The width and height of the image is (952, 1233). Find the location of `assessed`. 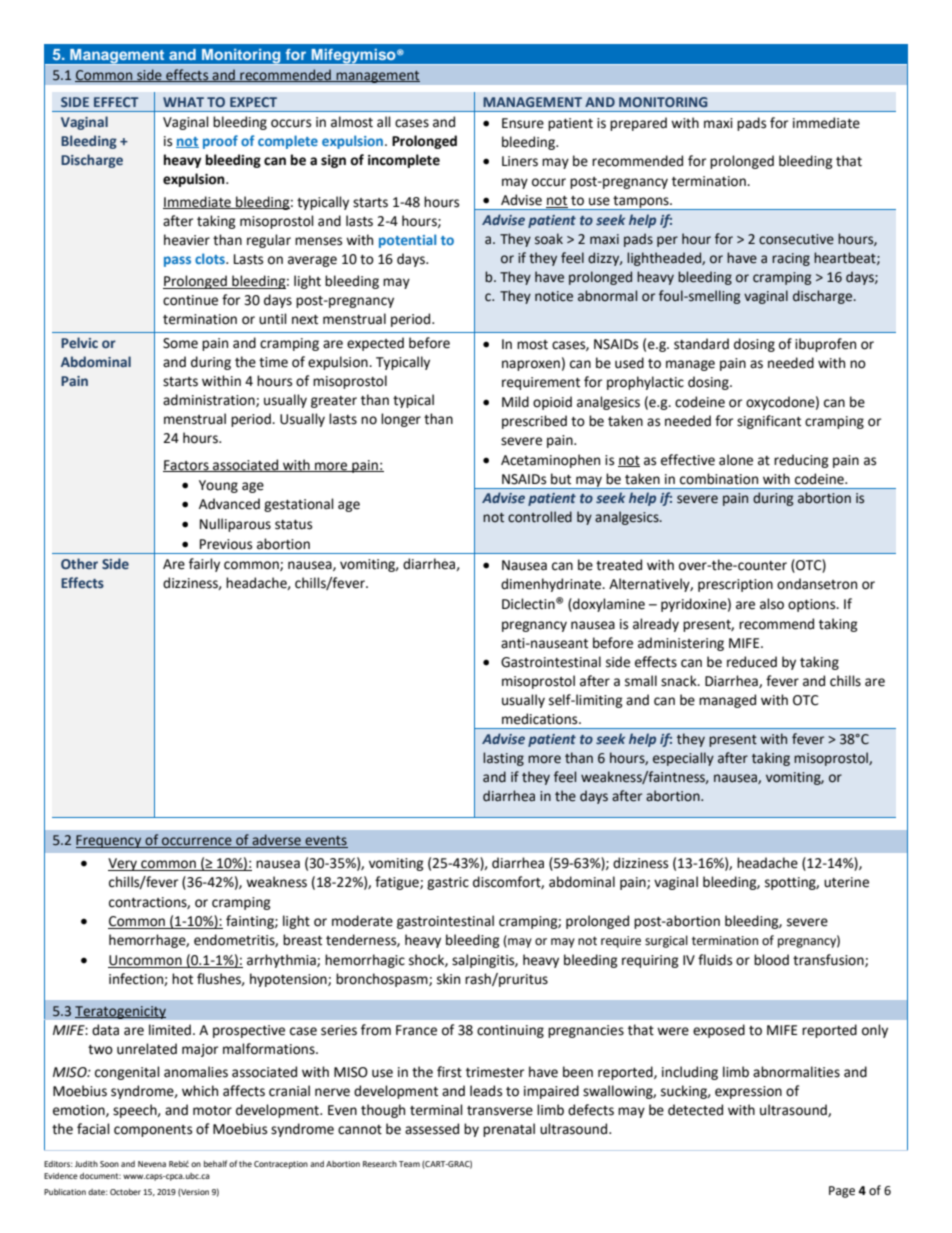

assessed is located at coordinates (432, 1129).
